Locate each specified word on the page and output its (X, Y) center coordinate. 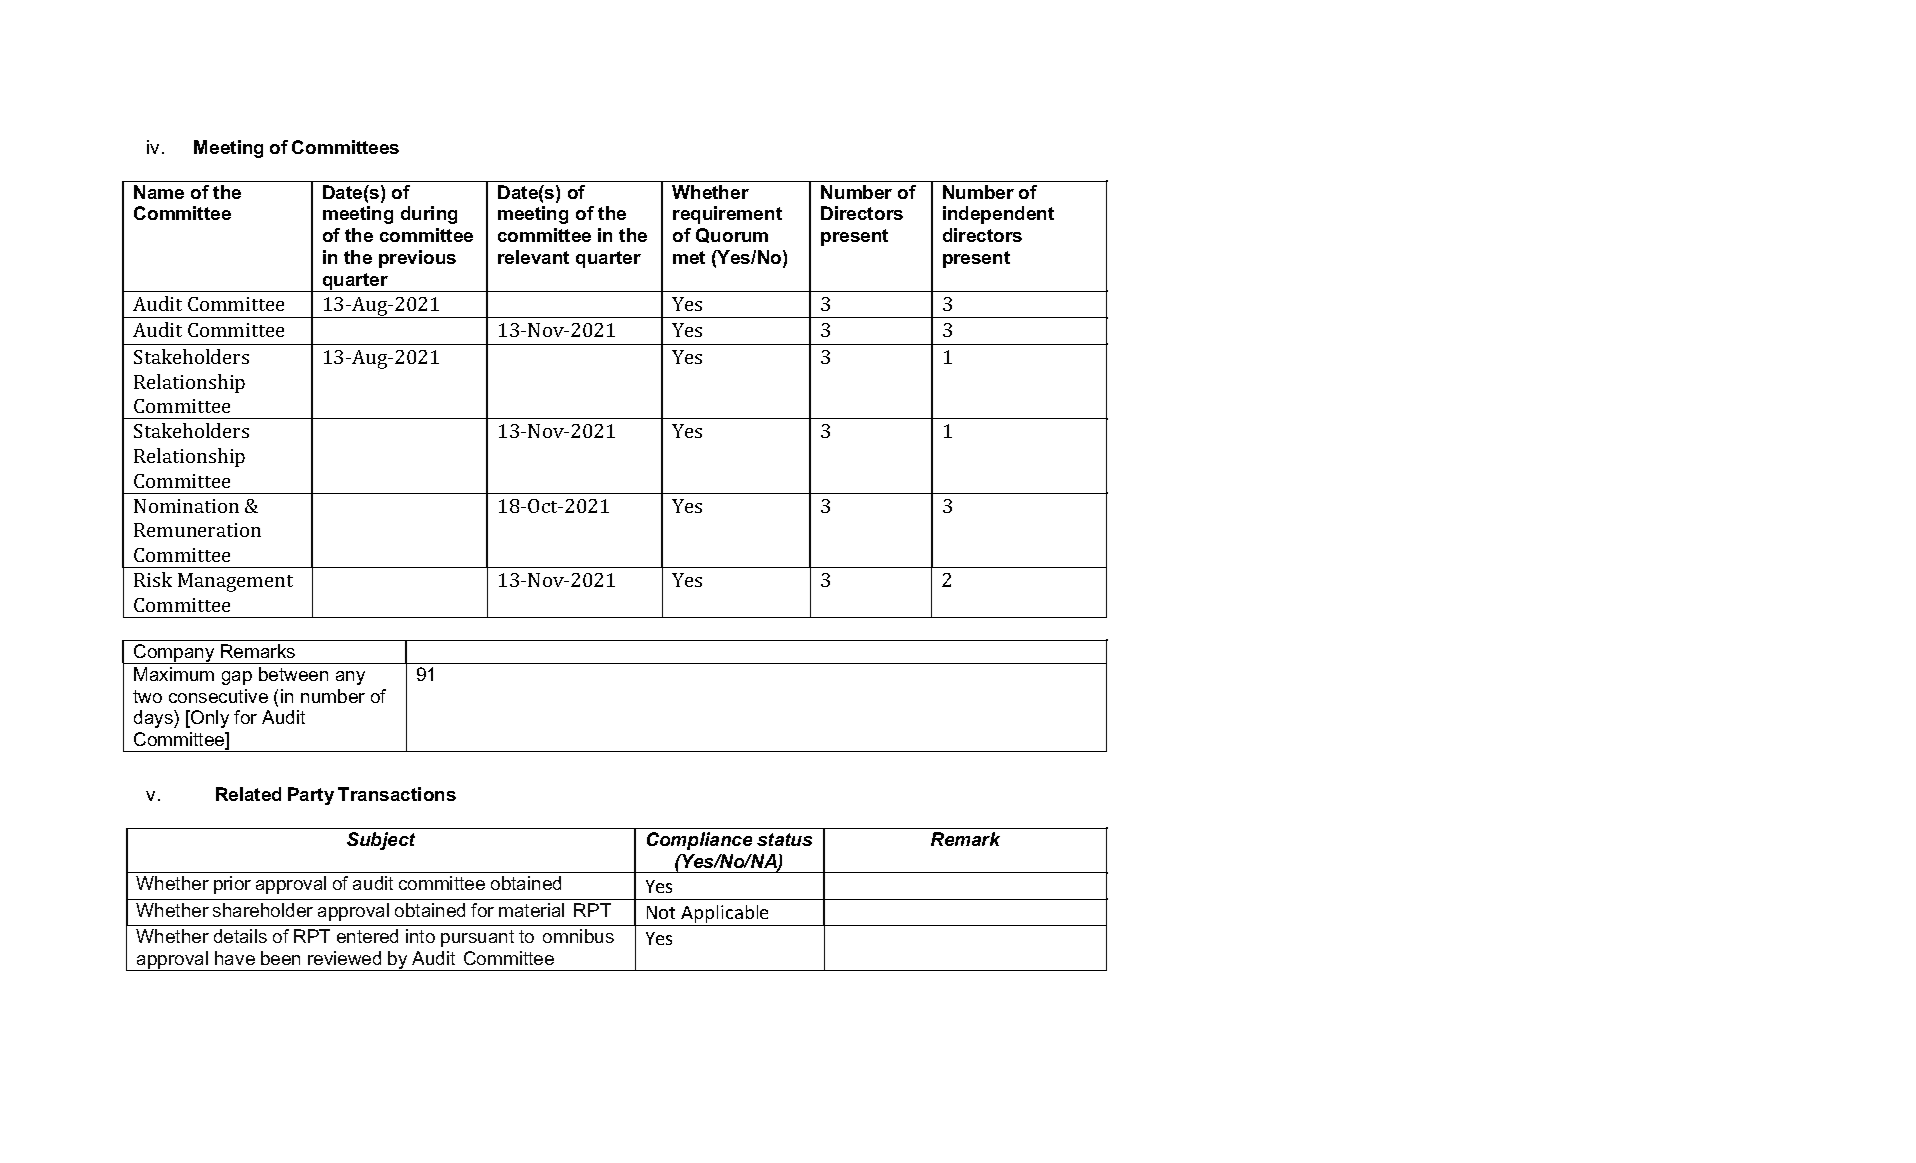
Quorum (732, 235)
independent (998, 215)
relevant (533, 257)
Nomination (186, 506)
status (784, 839)
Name (159, 192)
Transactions (397, 794)
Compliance (699, 841)
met (689, 257)
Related (248, 794)
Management (235, 582)
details (240, 936)
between (293, 674)
